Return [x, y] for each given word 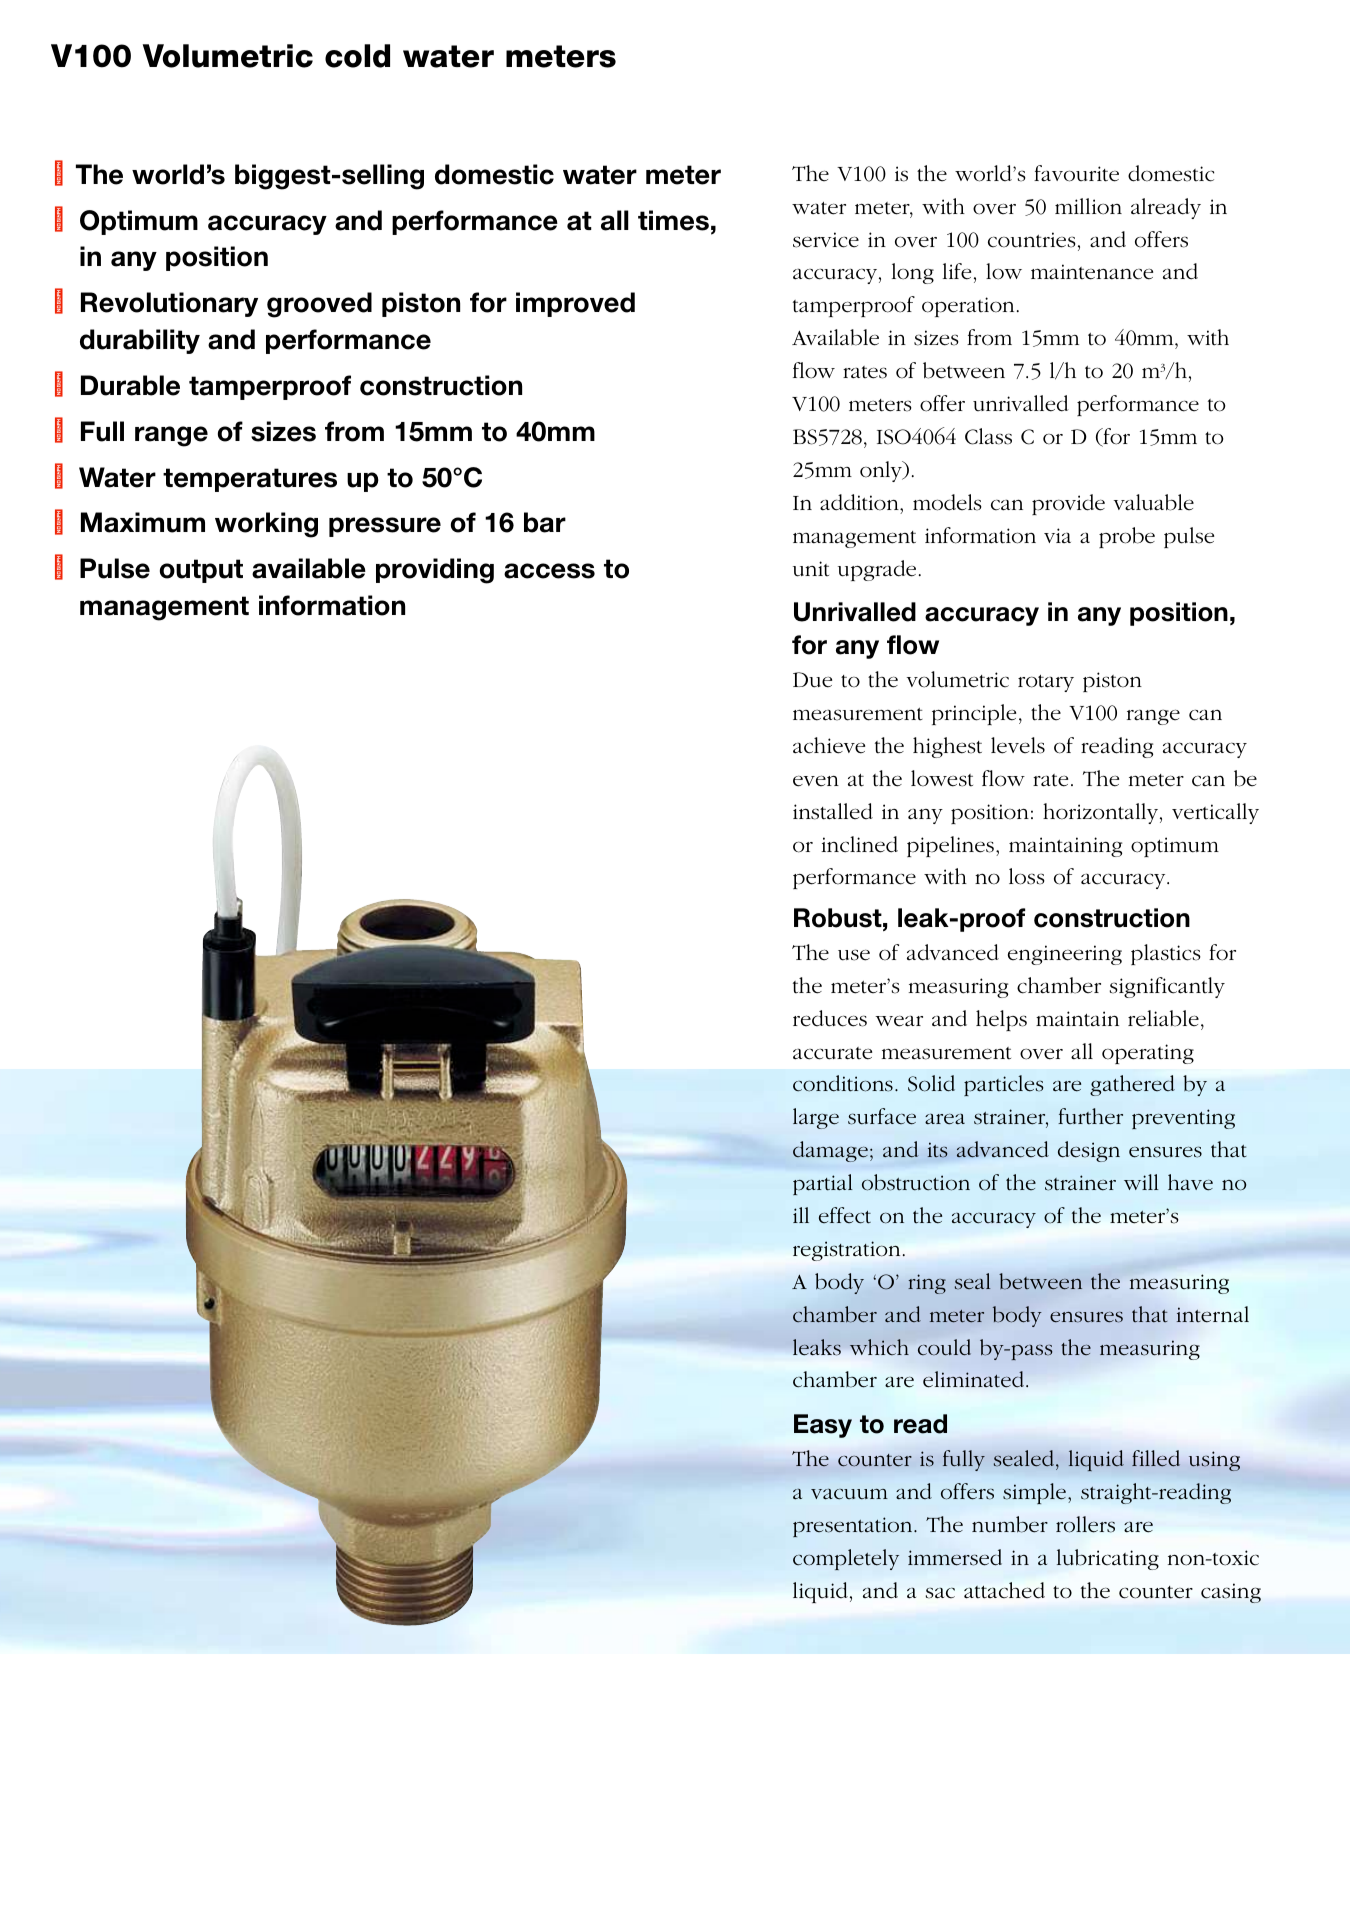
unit [811, 569]
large [816, 1118]
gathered [1132, 1085]
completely [846, 1559]
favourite [1076, 173]
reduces [830, 1018]
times [673, 220]
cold [357, 56]
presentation [854, 1527]
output [201, 571]
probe [1127, 537]
